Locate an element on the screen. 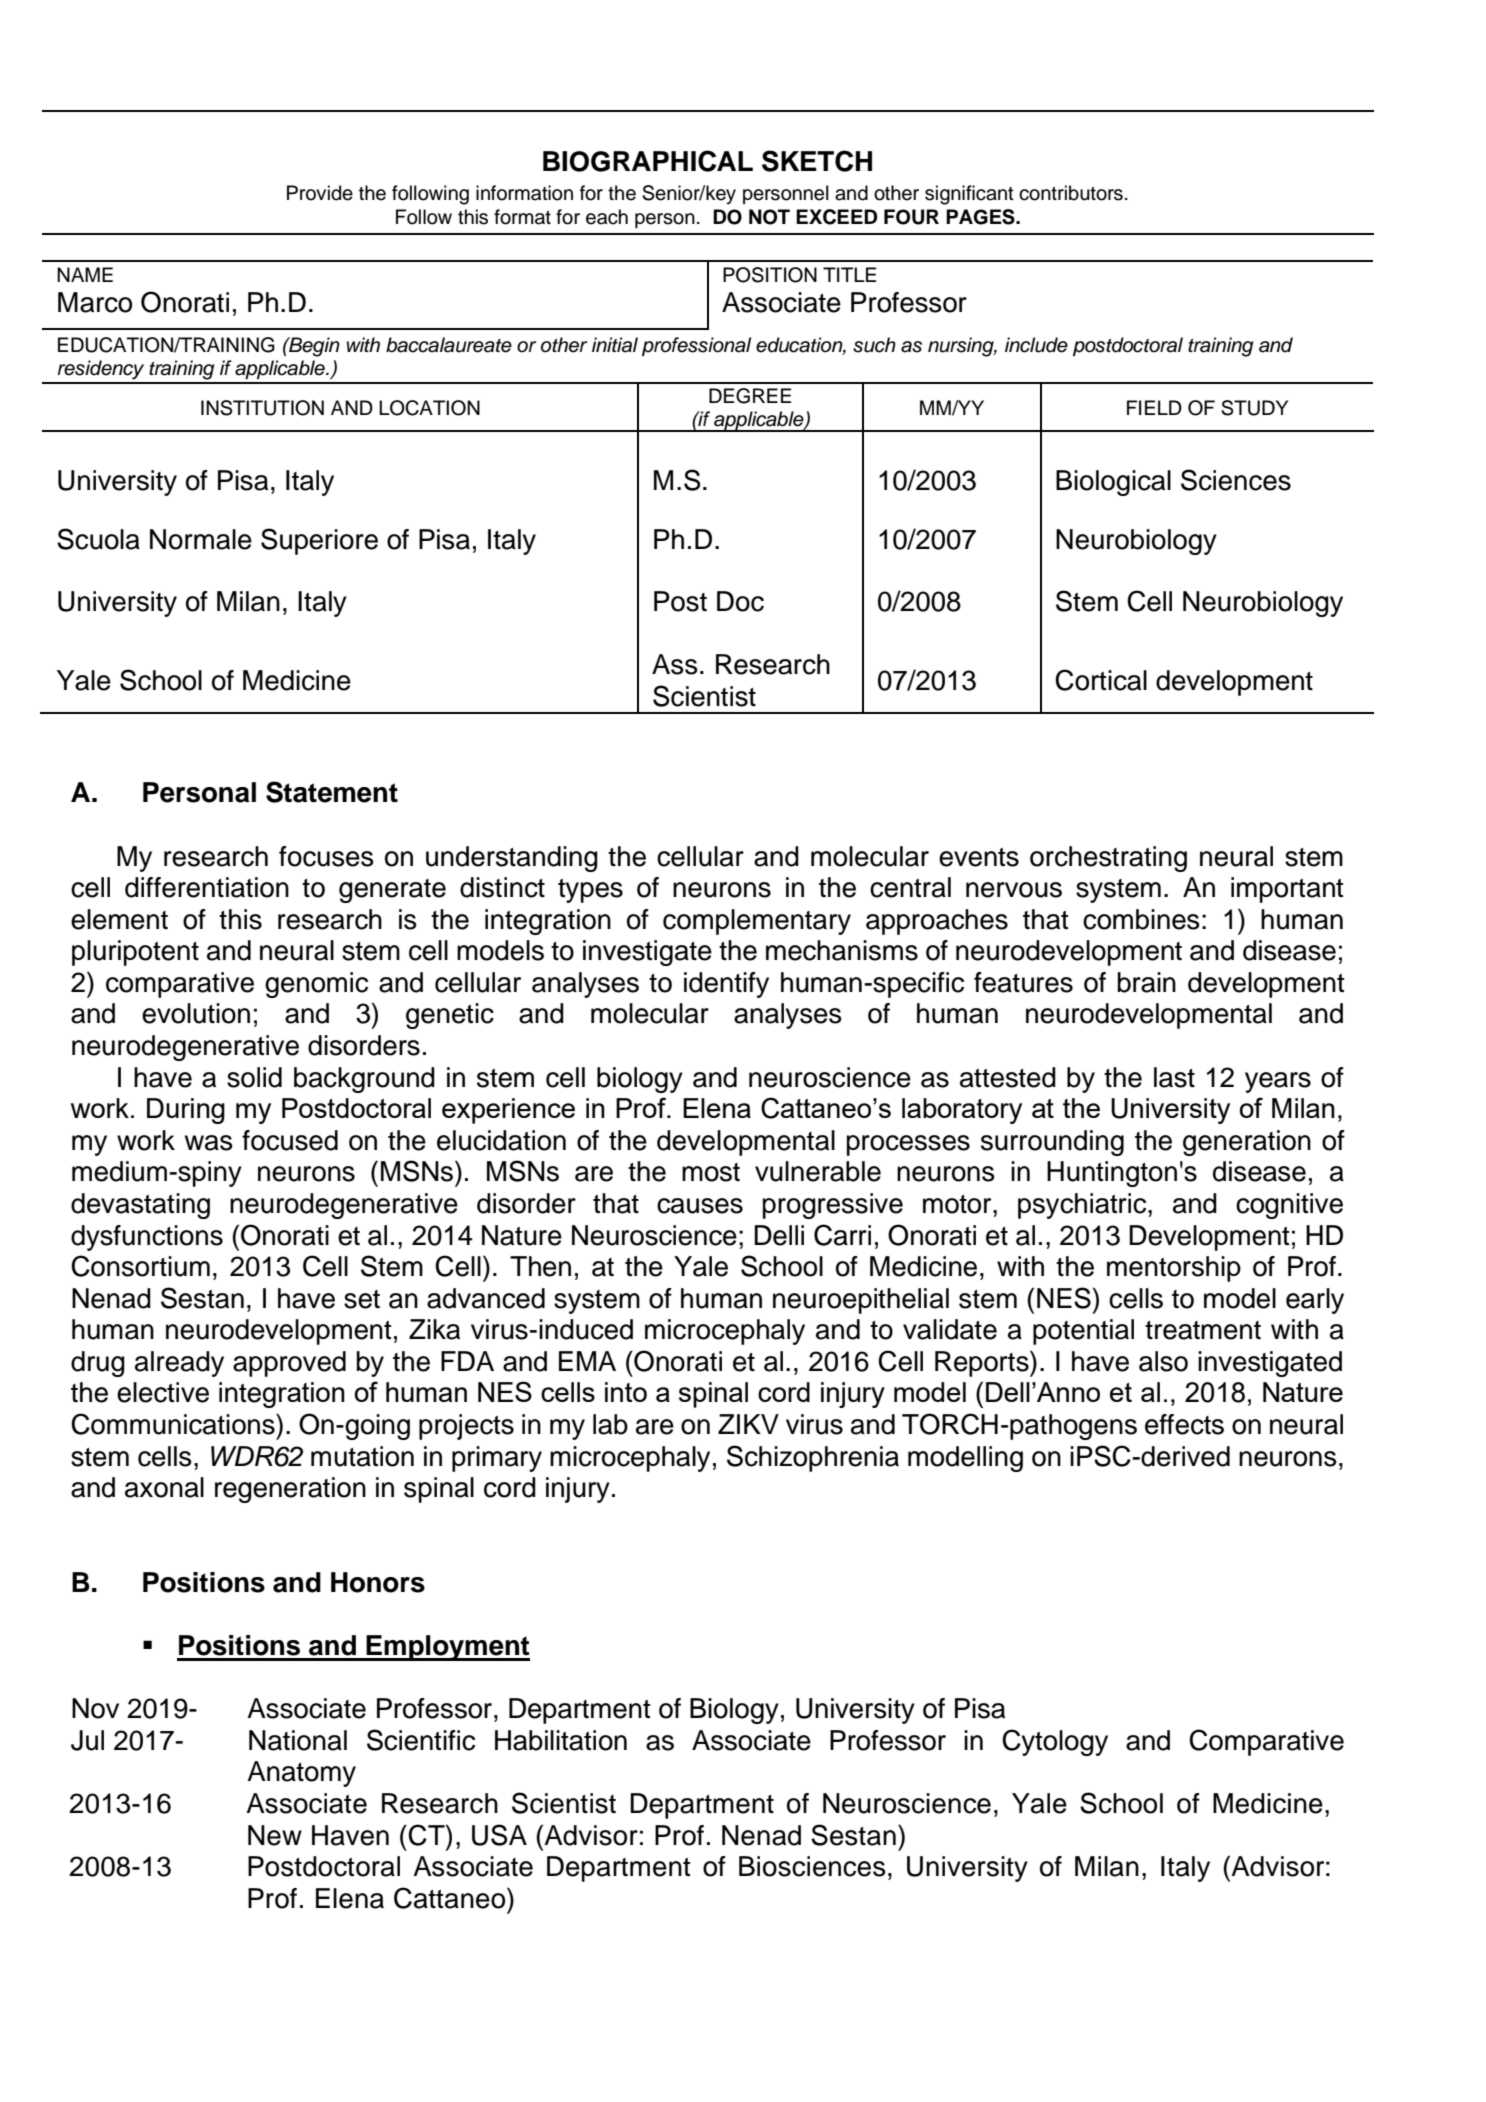 This screenshot has height=2102, width=1486. Cytology is located at coordinates (1055, 1742).
